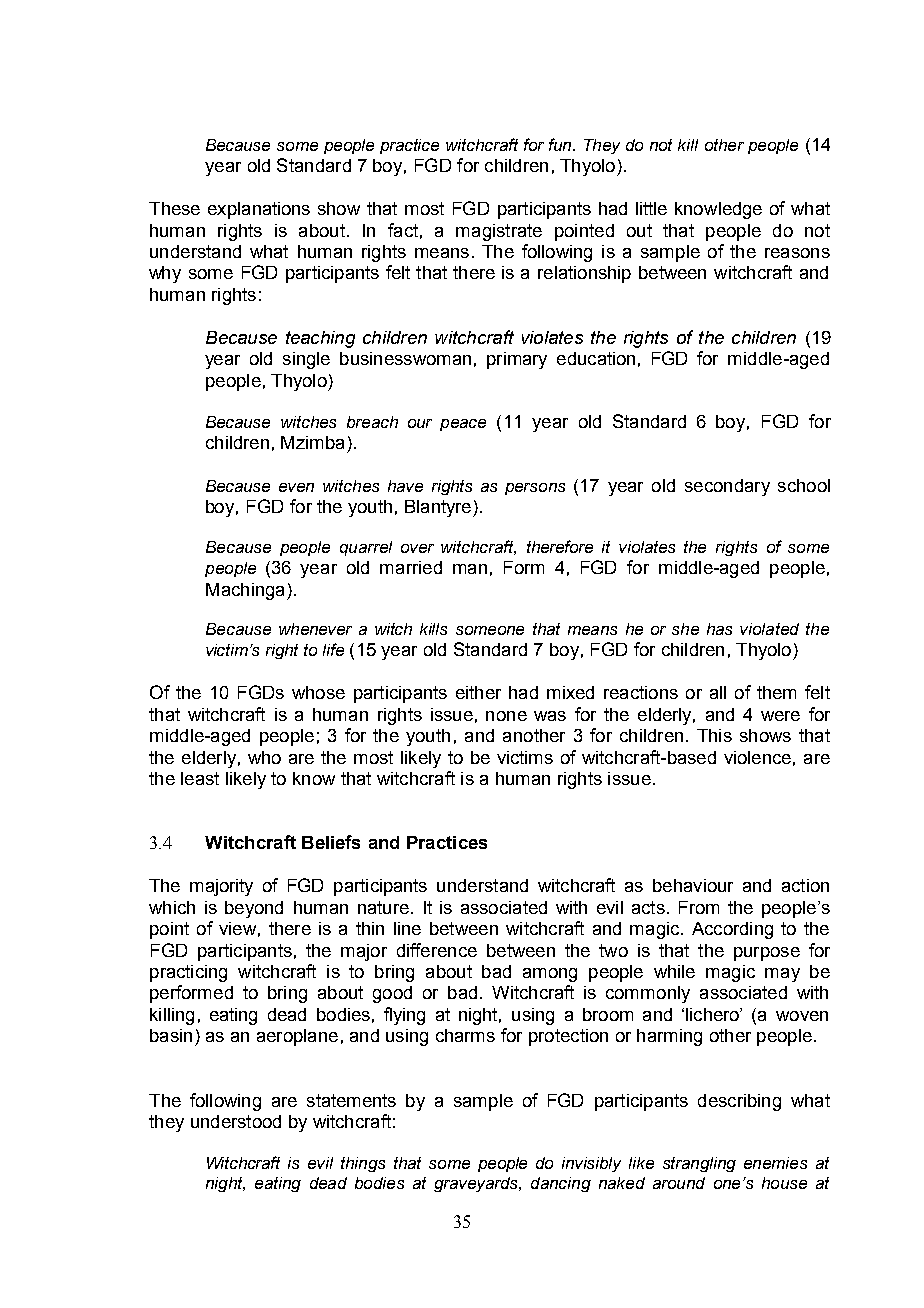 The width and height of the screenshot is (924, 1308). Describe the element at coordinates (236, 1121) in the screenshot. I see `understood` at that location.
